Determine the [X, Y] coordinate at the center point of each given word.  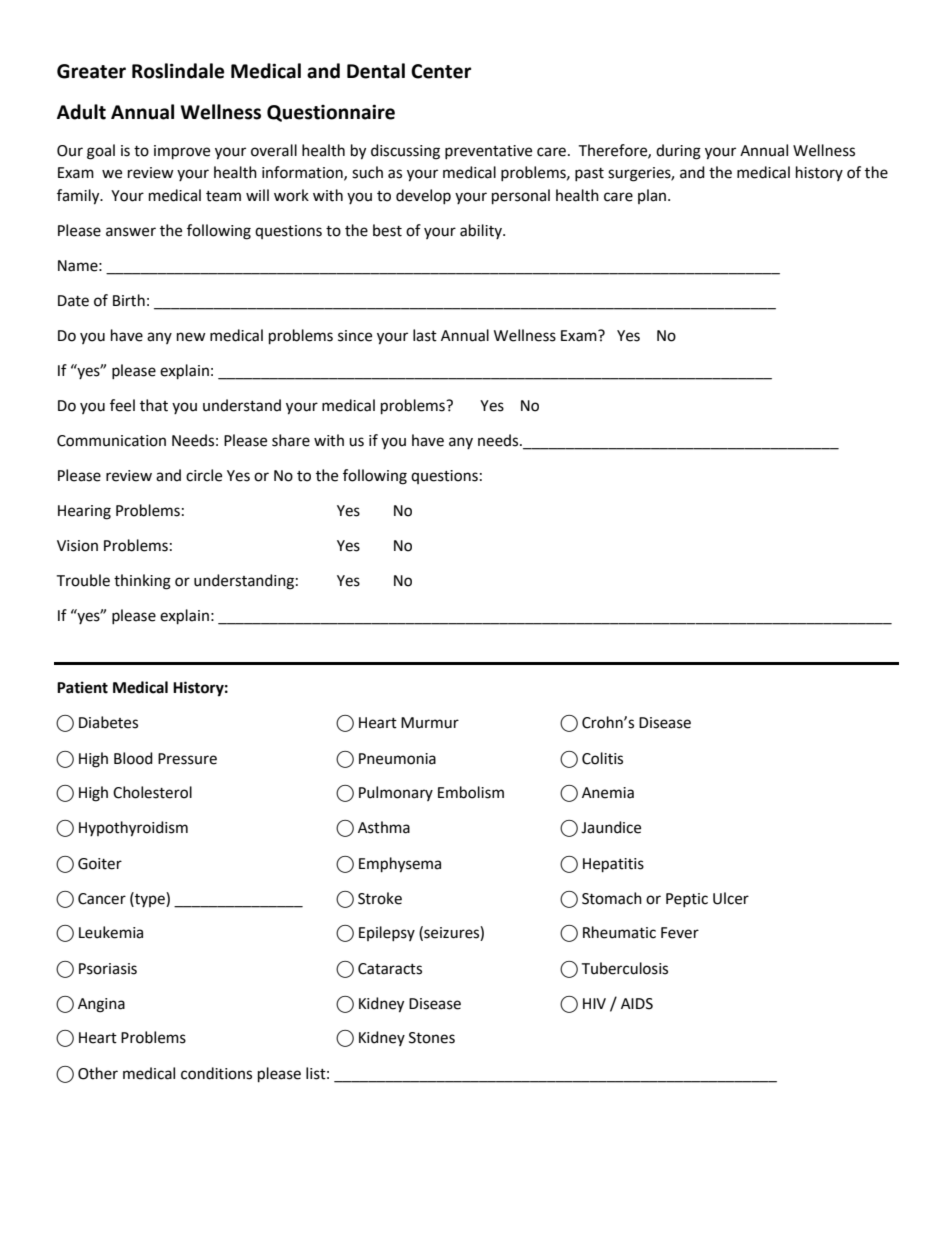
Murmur [430, 723]
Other [98, 1073]
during [678, 152]
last [425, 335]
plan [652, 196]
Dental [376, 71]
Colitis [602, 758]
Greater [91, 71]
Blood [133, 758]
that [154, 405]
